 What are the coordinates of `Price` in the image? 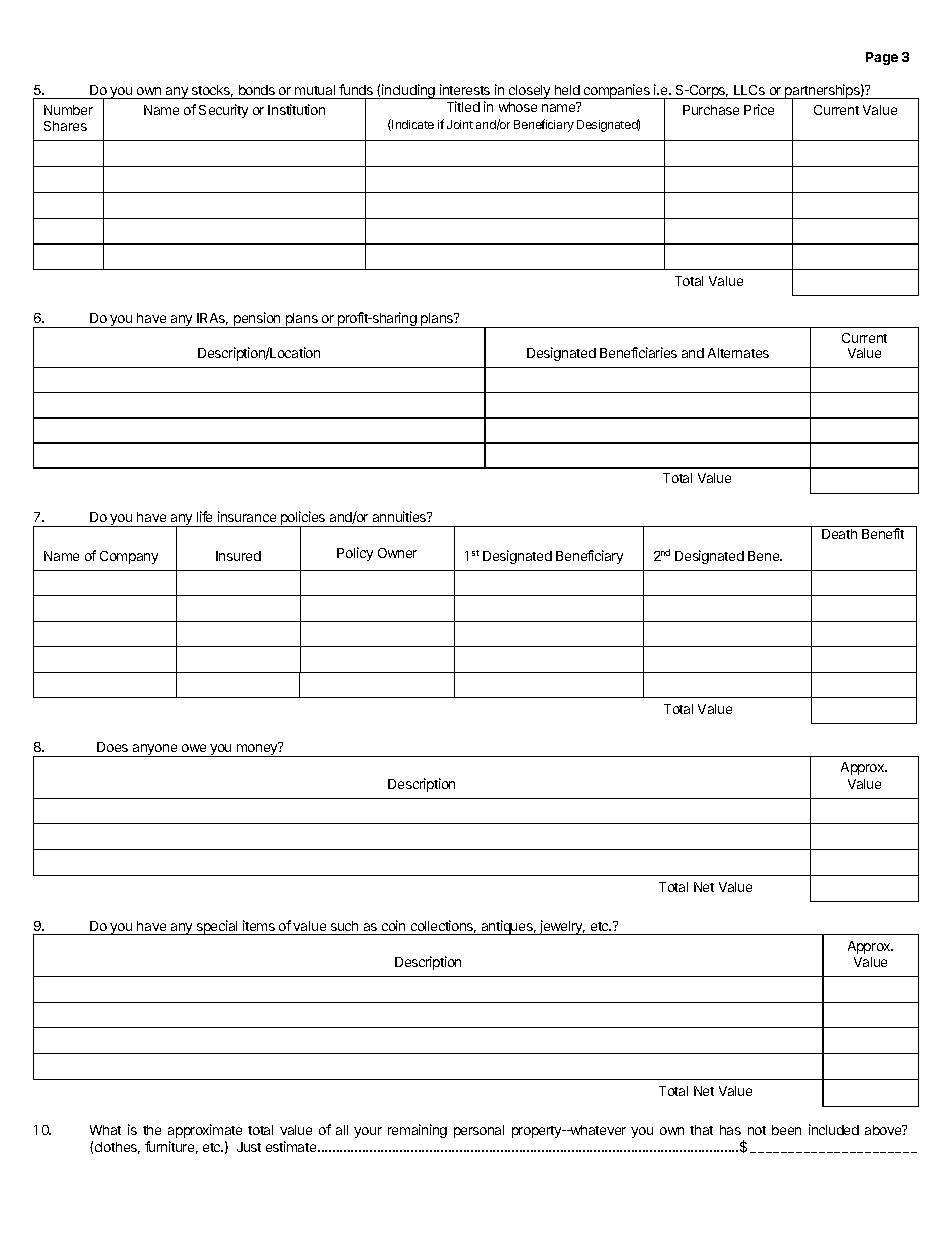 It's located at (759, 109).
